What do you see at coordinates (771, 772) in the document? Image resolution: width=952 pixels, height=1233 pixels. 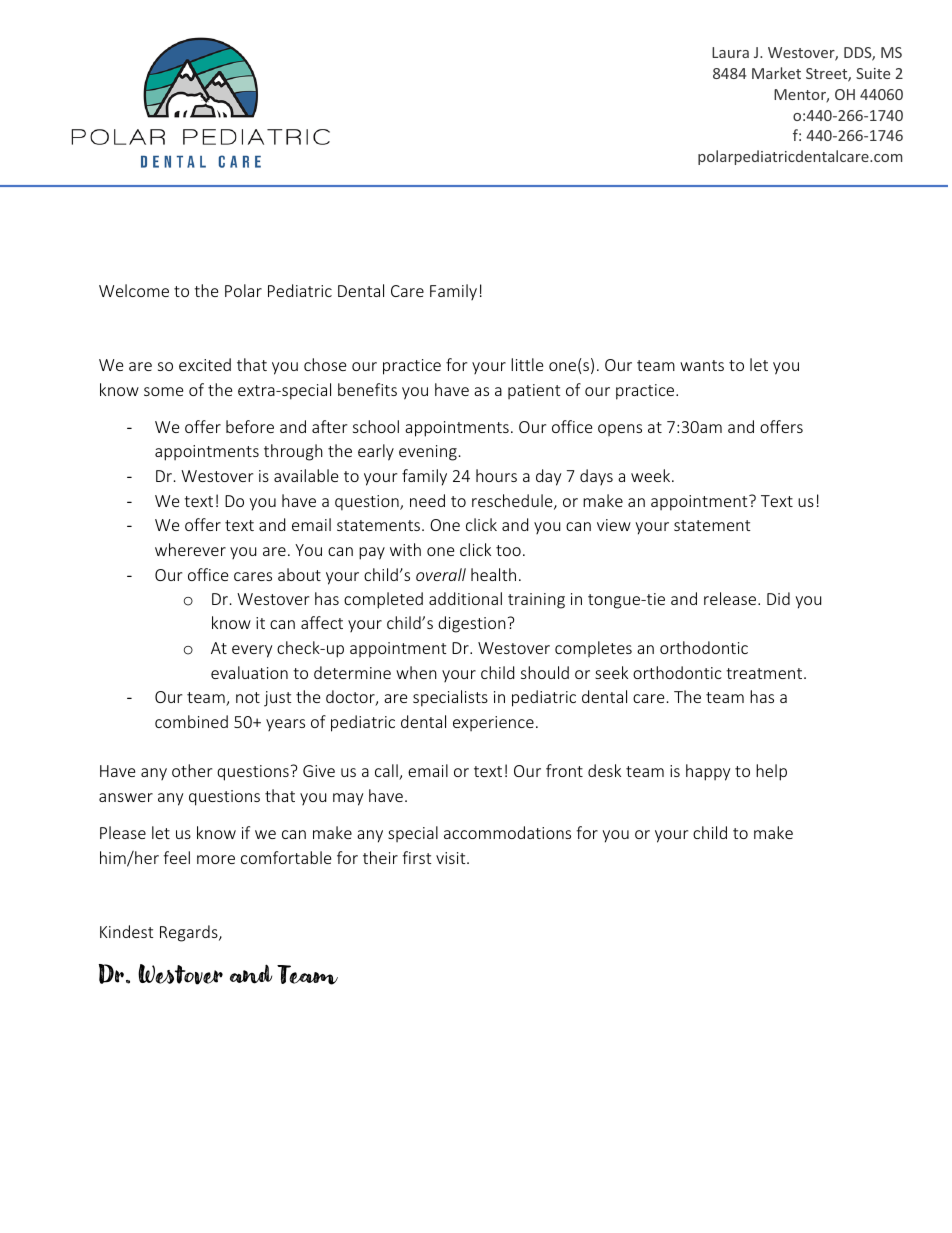 I see `help` at bounding box center [771, 772].
